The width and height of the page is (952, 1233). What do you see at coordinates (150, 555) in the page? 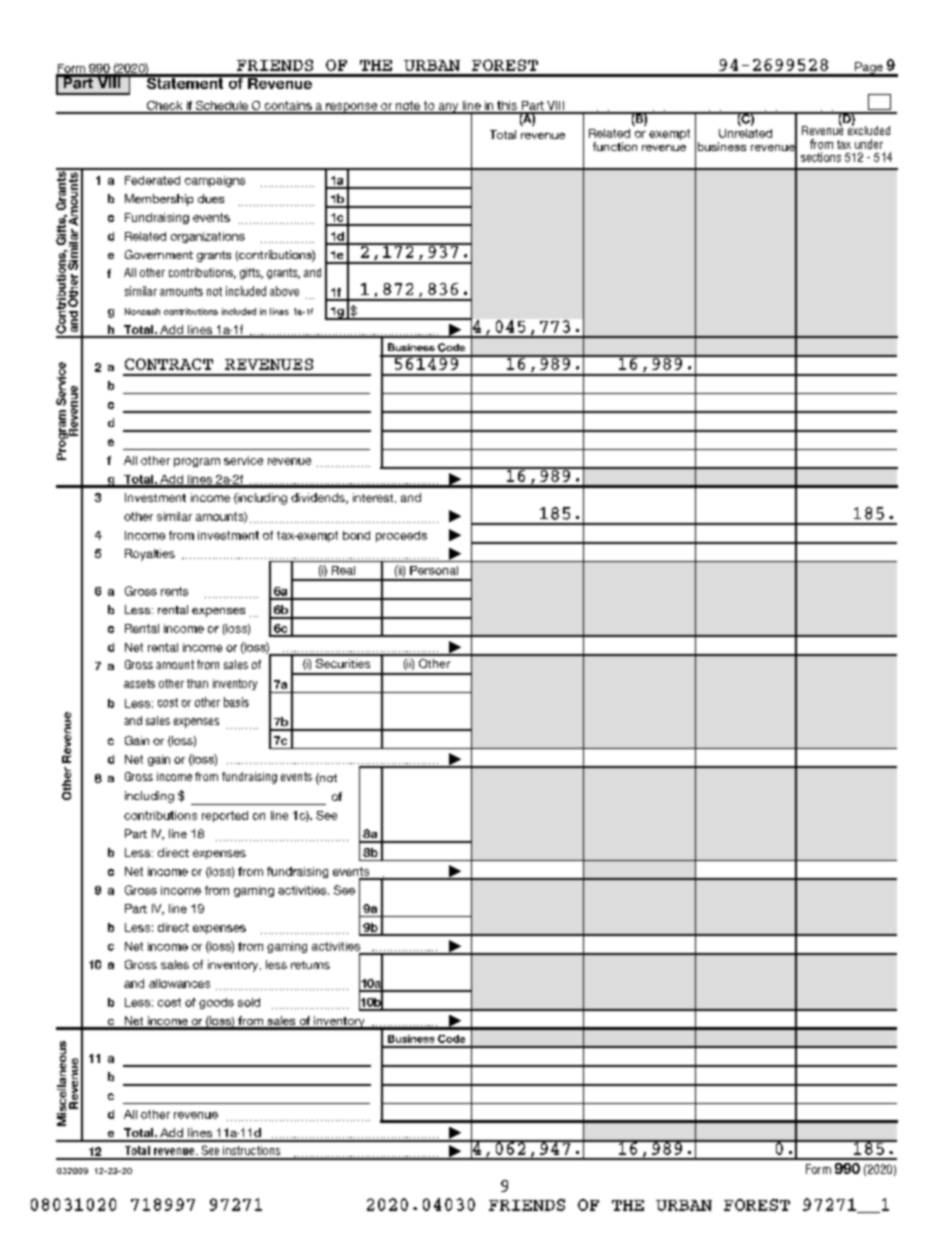
I see `Royalties` at bounding box center [150, 555].
